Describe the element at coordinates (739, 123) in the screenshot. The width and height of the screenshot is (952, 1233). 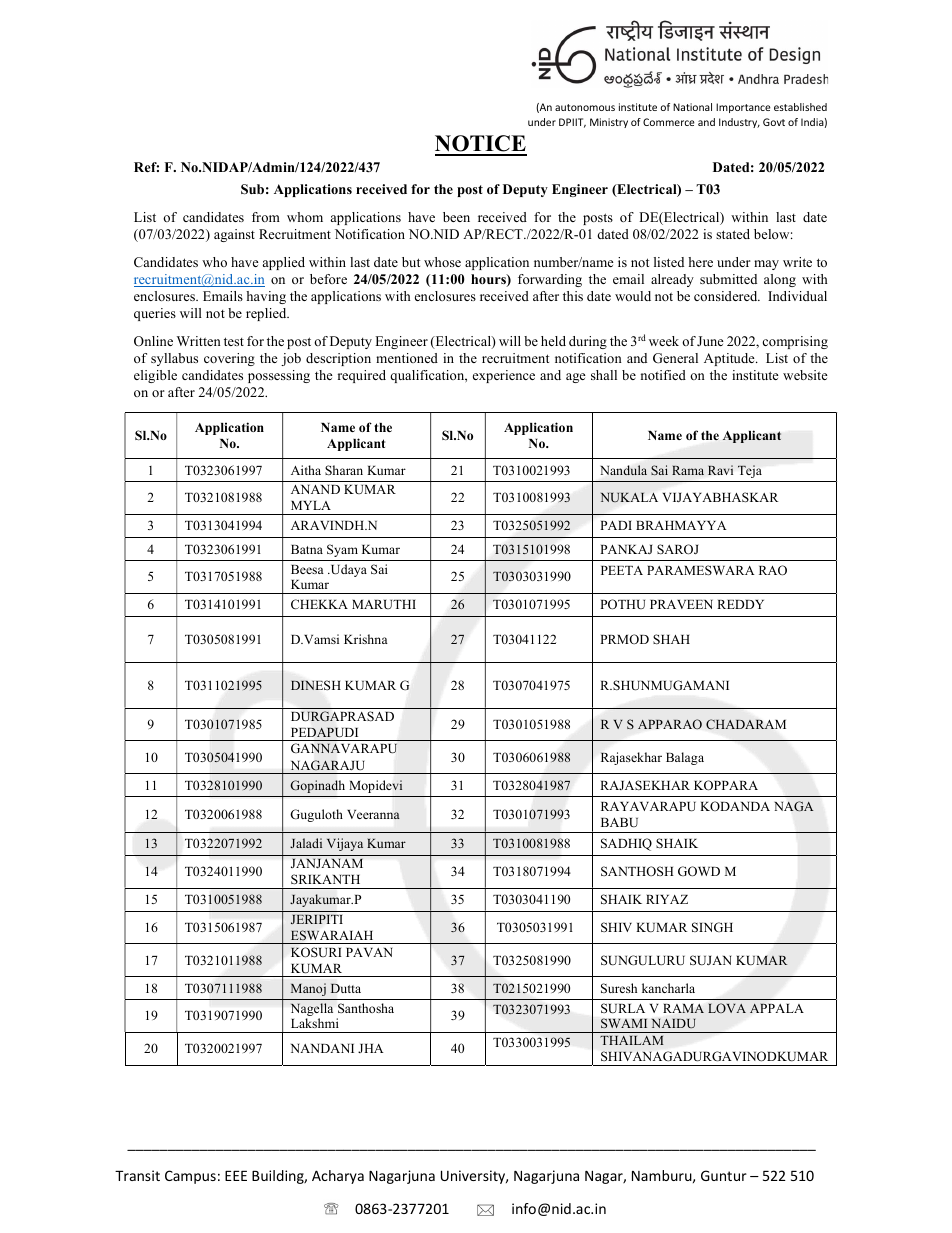
I see `Industry` at that location.
